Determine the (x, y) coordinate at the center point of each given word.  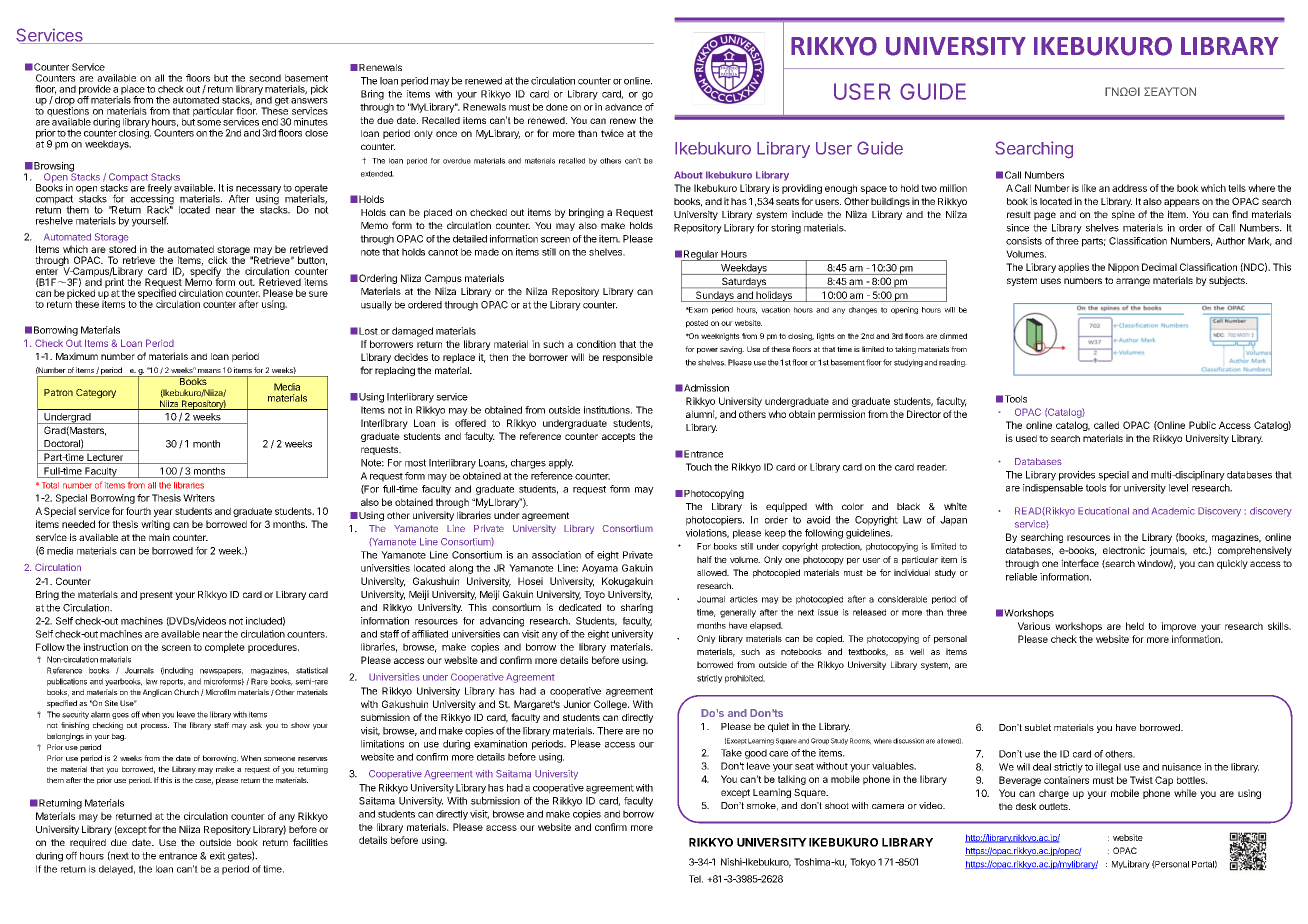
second (265, 78)
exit (217, 856)
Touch (699, 467)
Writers (199, 498)
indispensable (1053, 489)
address (1129, 188)
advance (623, 107)
